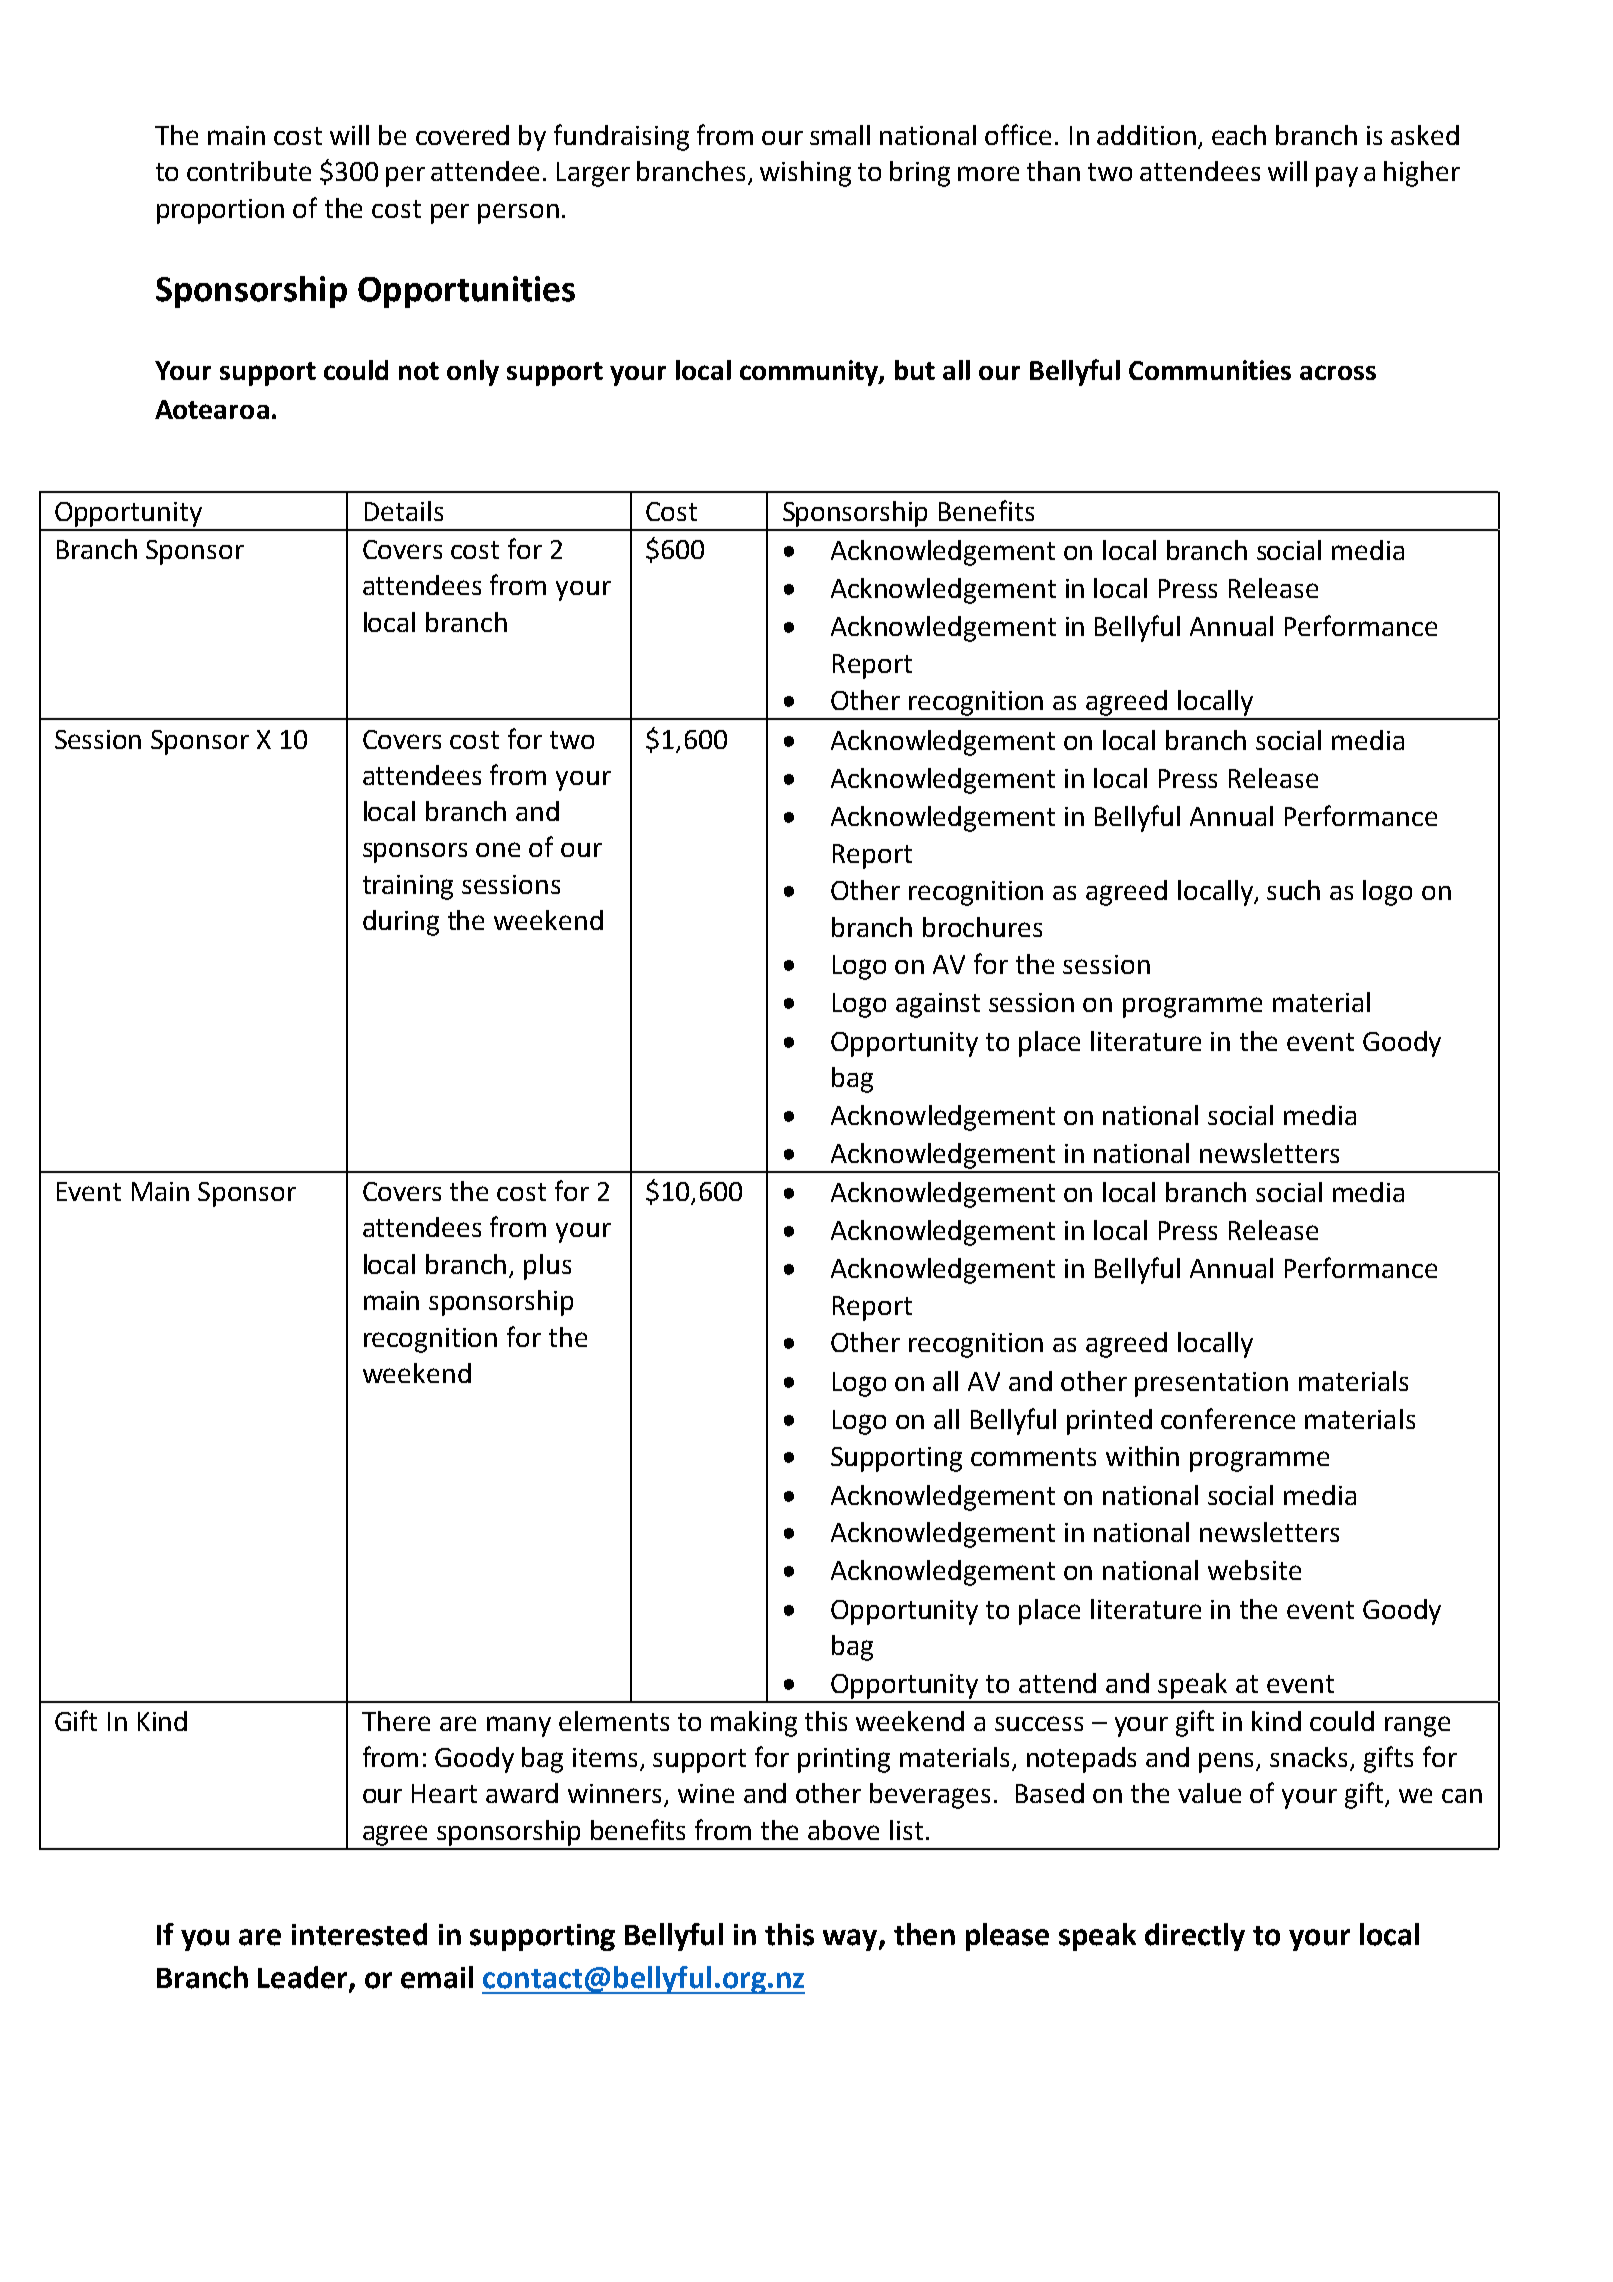 Image resolution: width=1613 pixels, height=2282 pixels. Describe the element at coordinates (1338, 372) in the document. I see `across` at that location.
